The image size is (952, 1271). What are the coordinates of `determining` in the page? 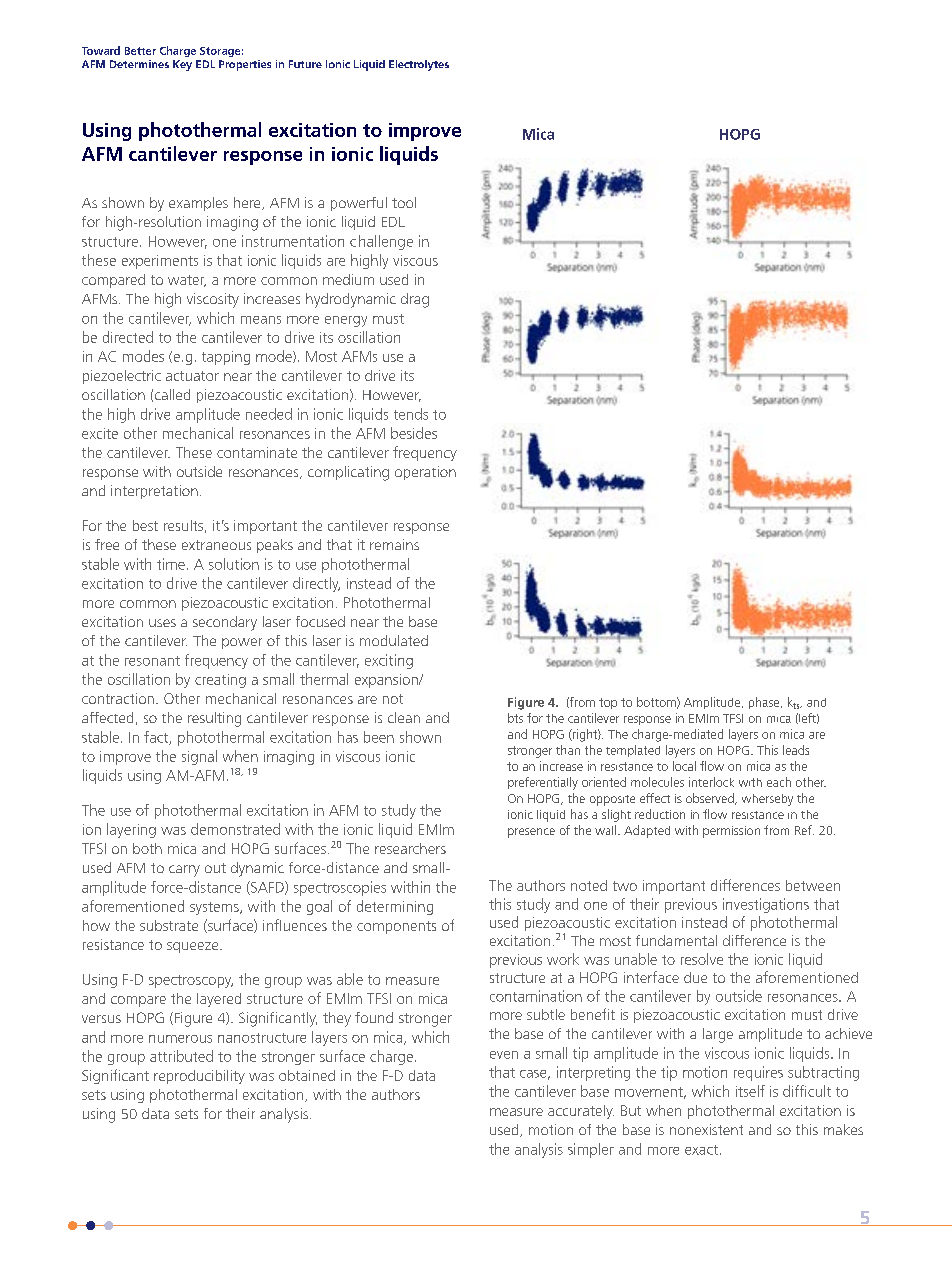 It's located at (395, 907).
